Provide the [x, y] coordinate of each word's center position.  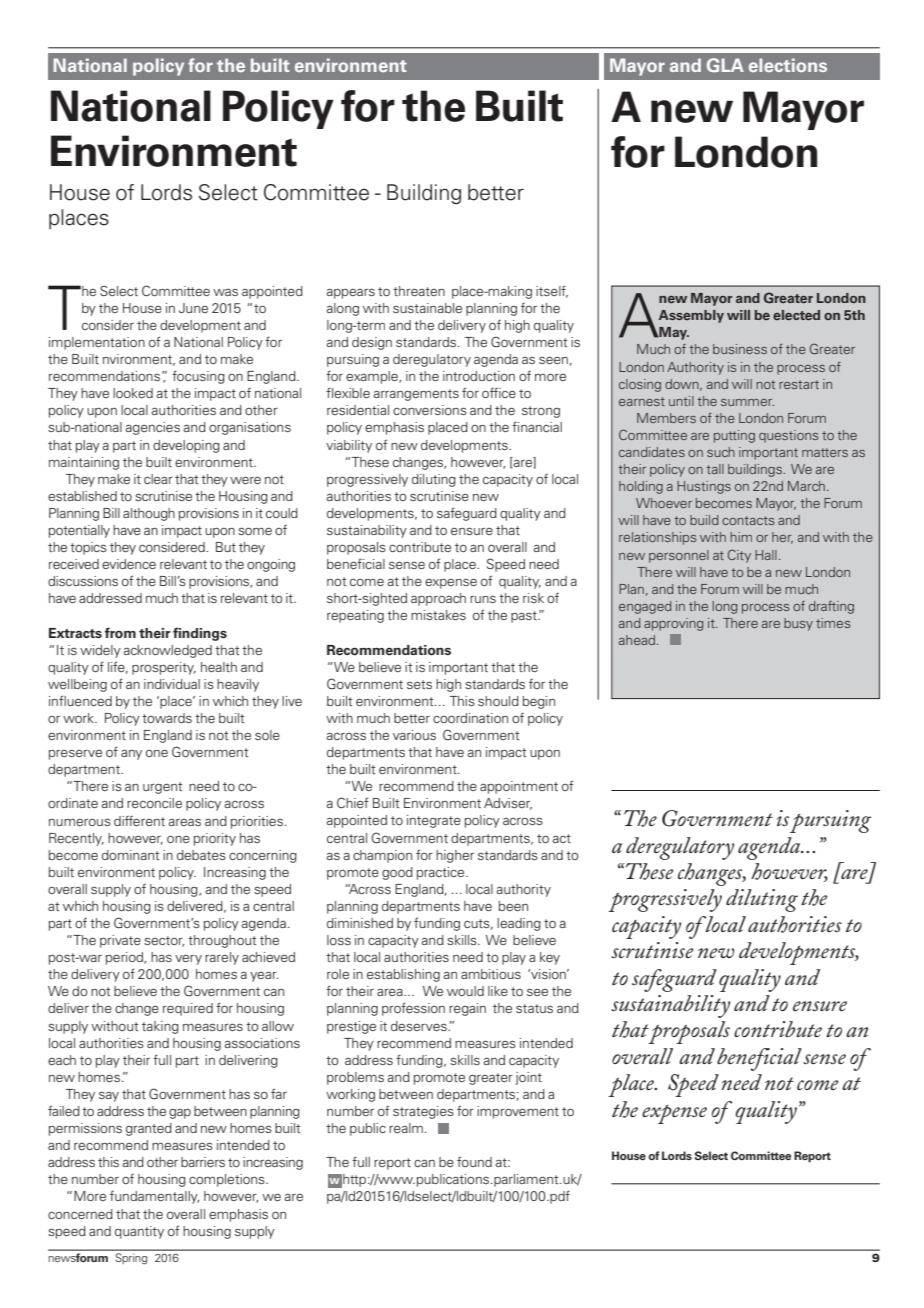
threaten [419, 291]
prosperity [164, 668]
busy [798, 624]
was [225, 292]
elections [788, 65]
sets [419, 684]
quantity [139, 1232]
